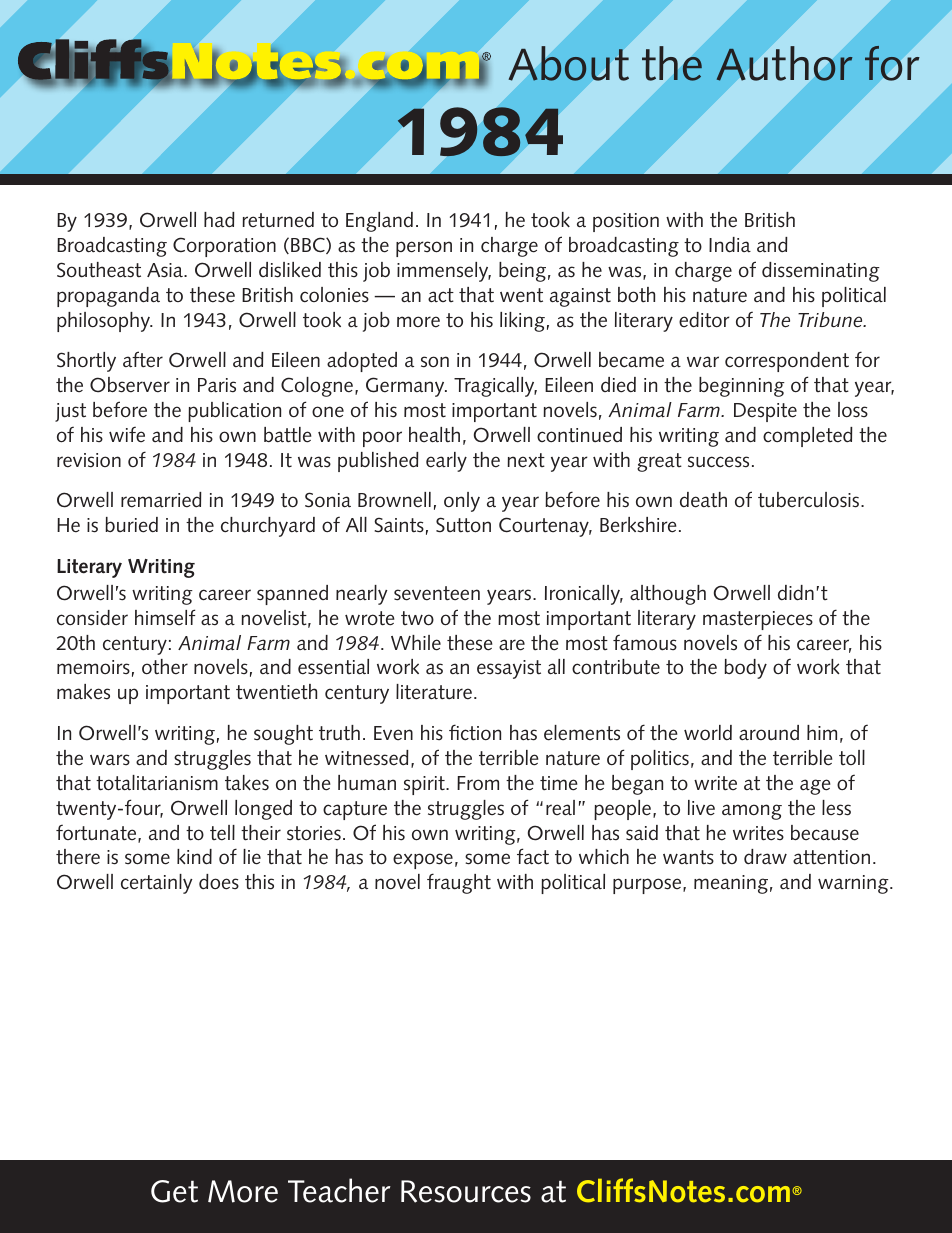 The width and height of the screenshot is (952, 1233). Describe the element at coordinates (765, 856) in the screenshot. I see `draw` at that location.
